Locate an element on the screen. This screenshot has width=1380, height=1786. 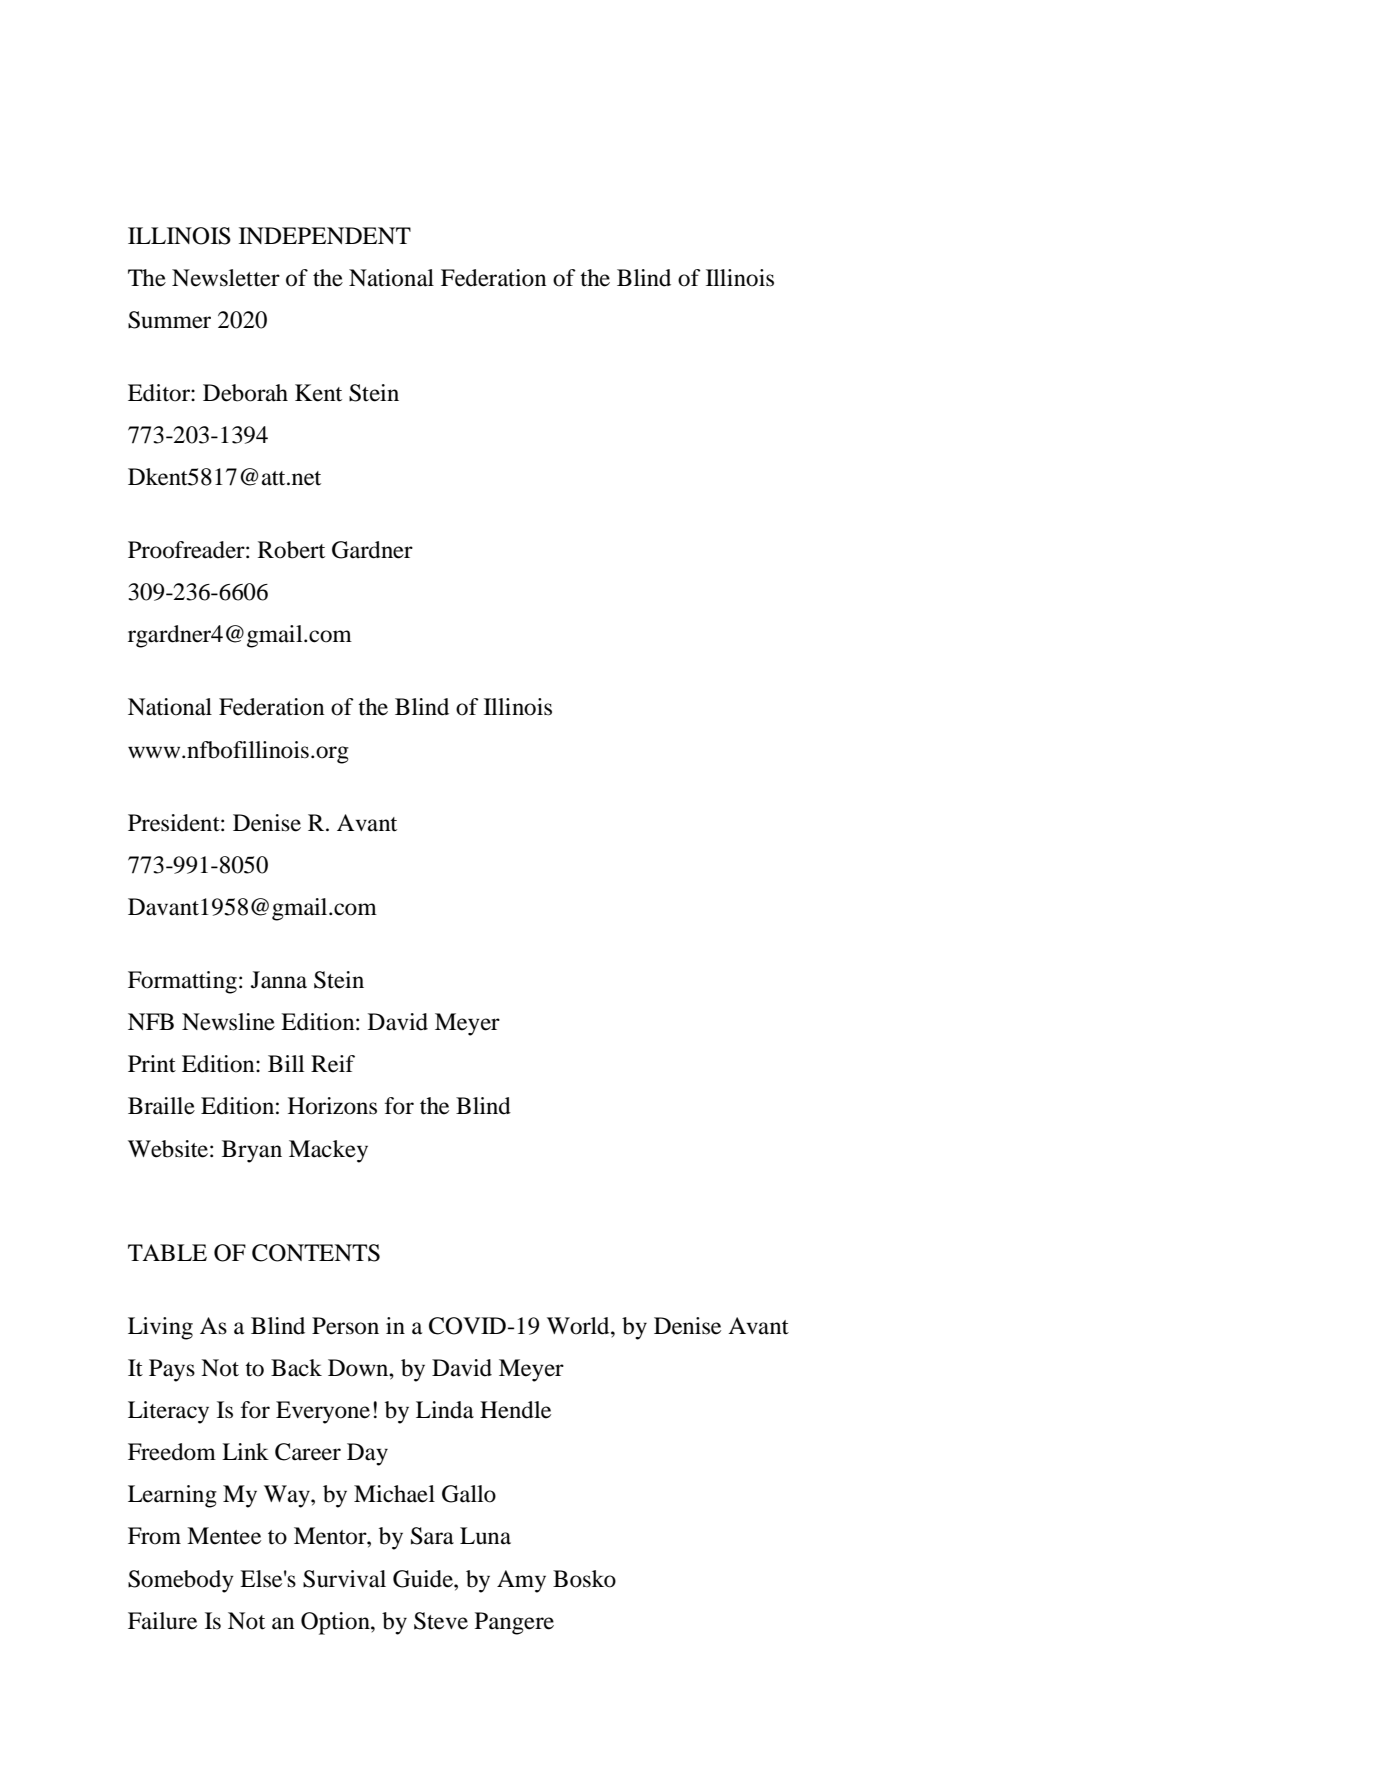
Mackey is located at coordinates (328, 1151).
